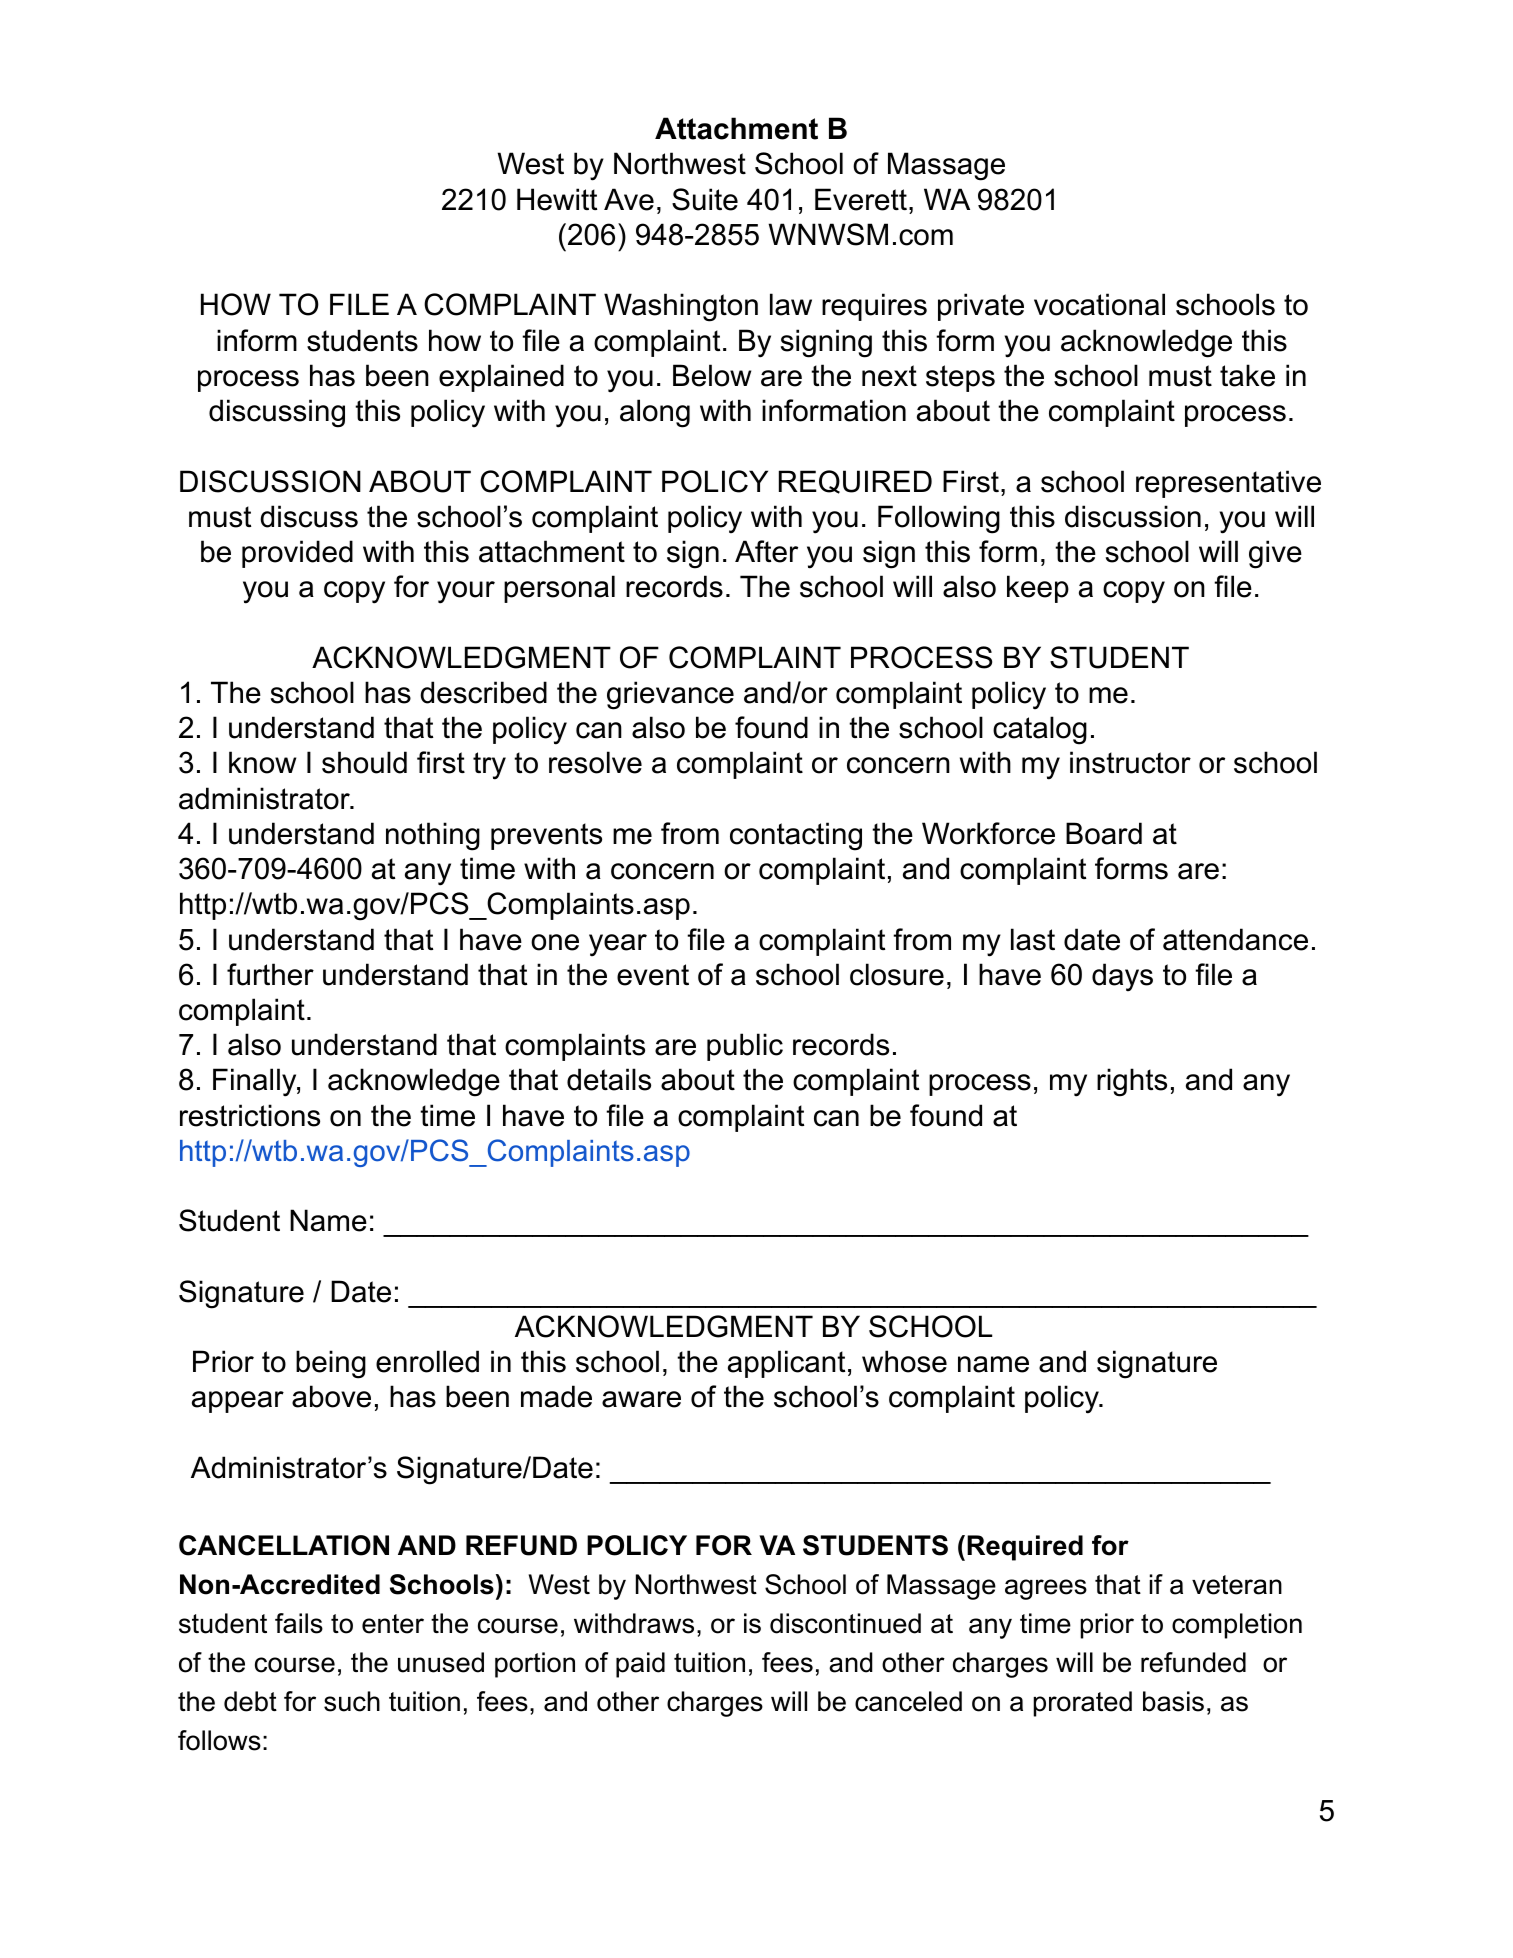 Image resolution: width=1513 pixels, height=1958 pixels. Describe the element at coordinates (352, 1701) in the screenshot. I see `such` at that location.
